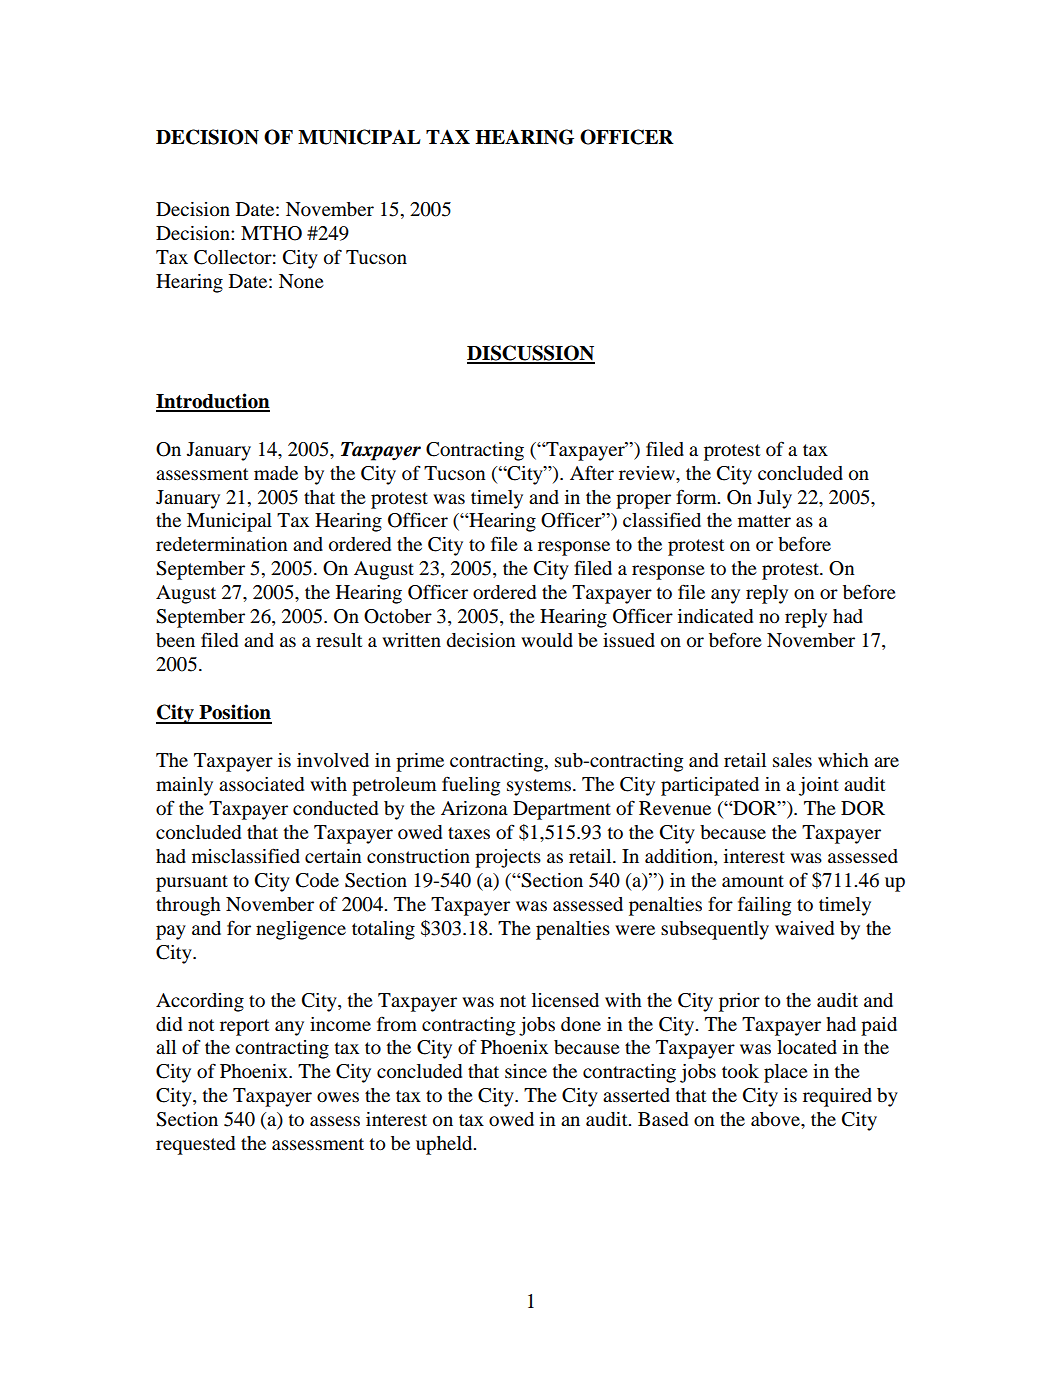 The width and height of the document is (1062, 1375). I want to click on required, so click(837, 1097).
